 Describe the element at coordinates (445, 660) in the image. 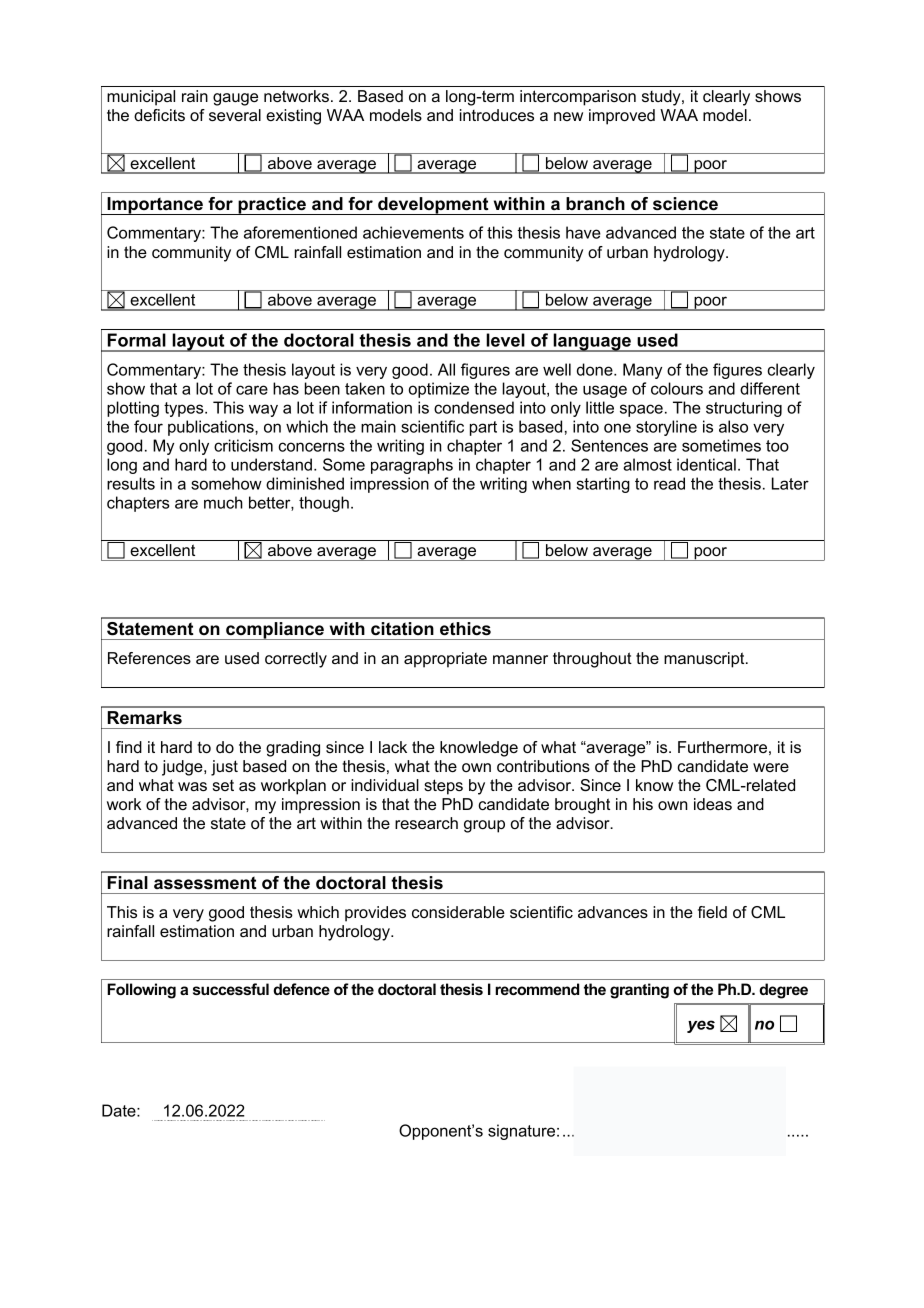

I see `appropriate` at that location.
